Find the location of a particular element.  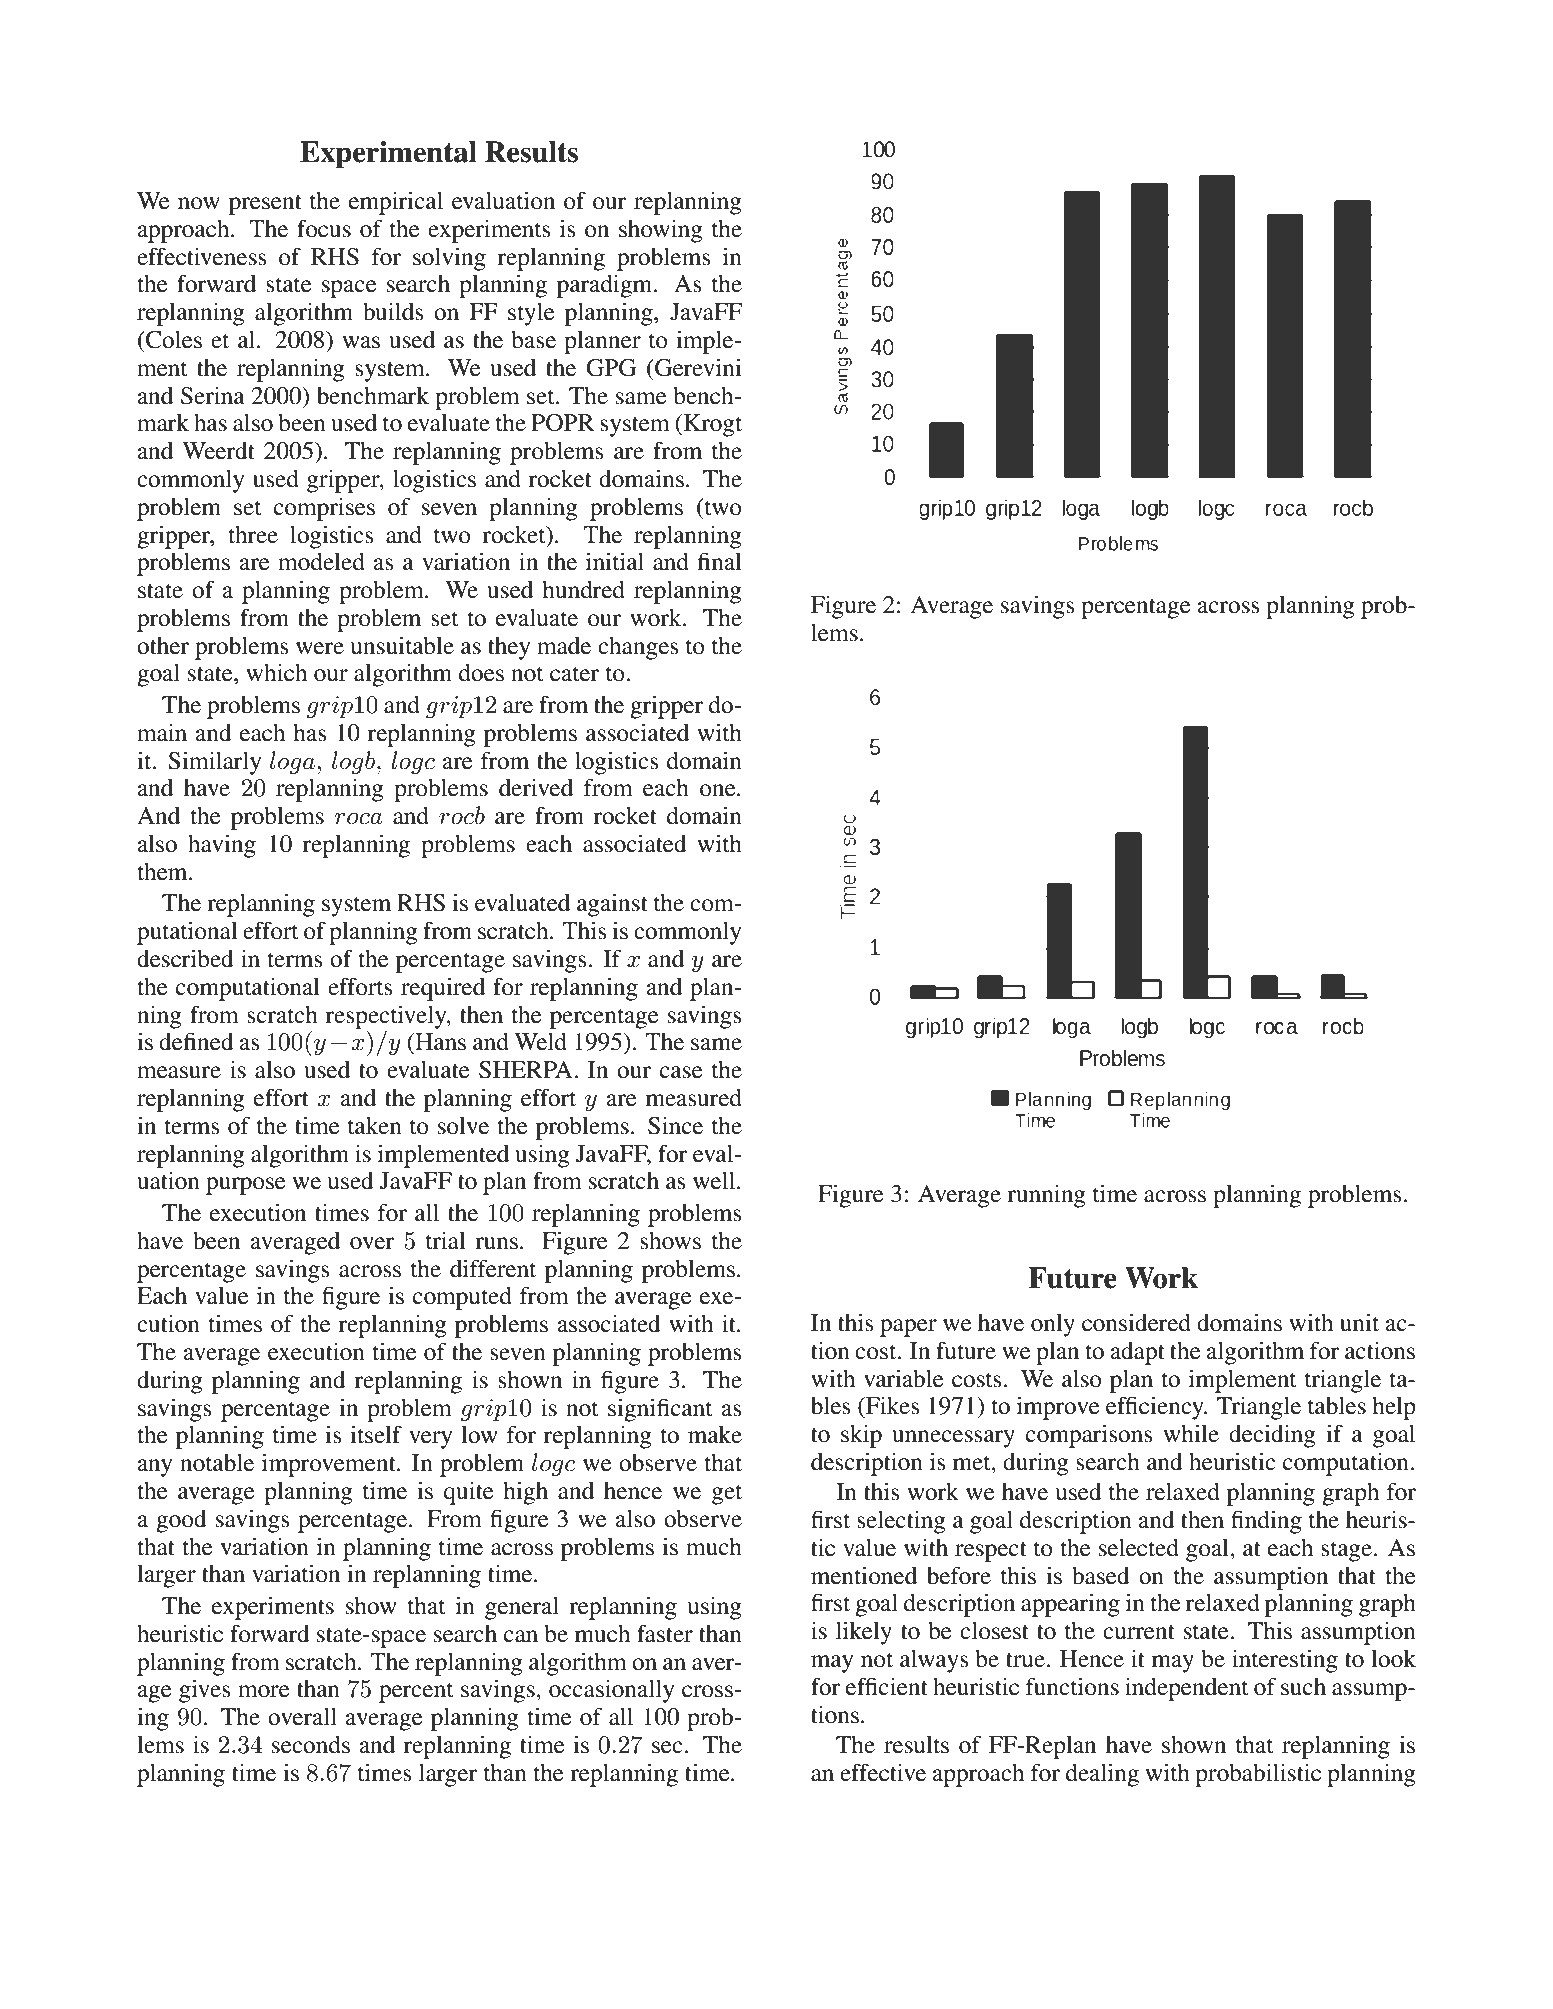

Similarly is located at coordinates (214, 763).
